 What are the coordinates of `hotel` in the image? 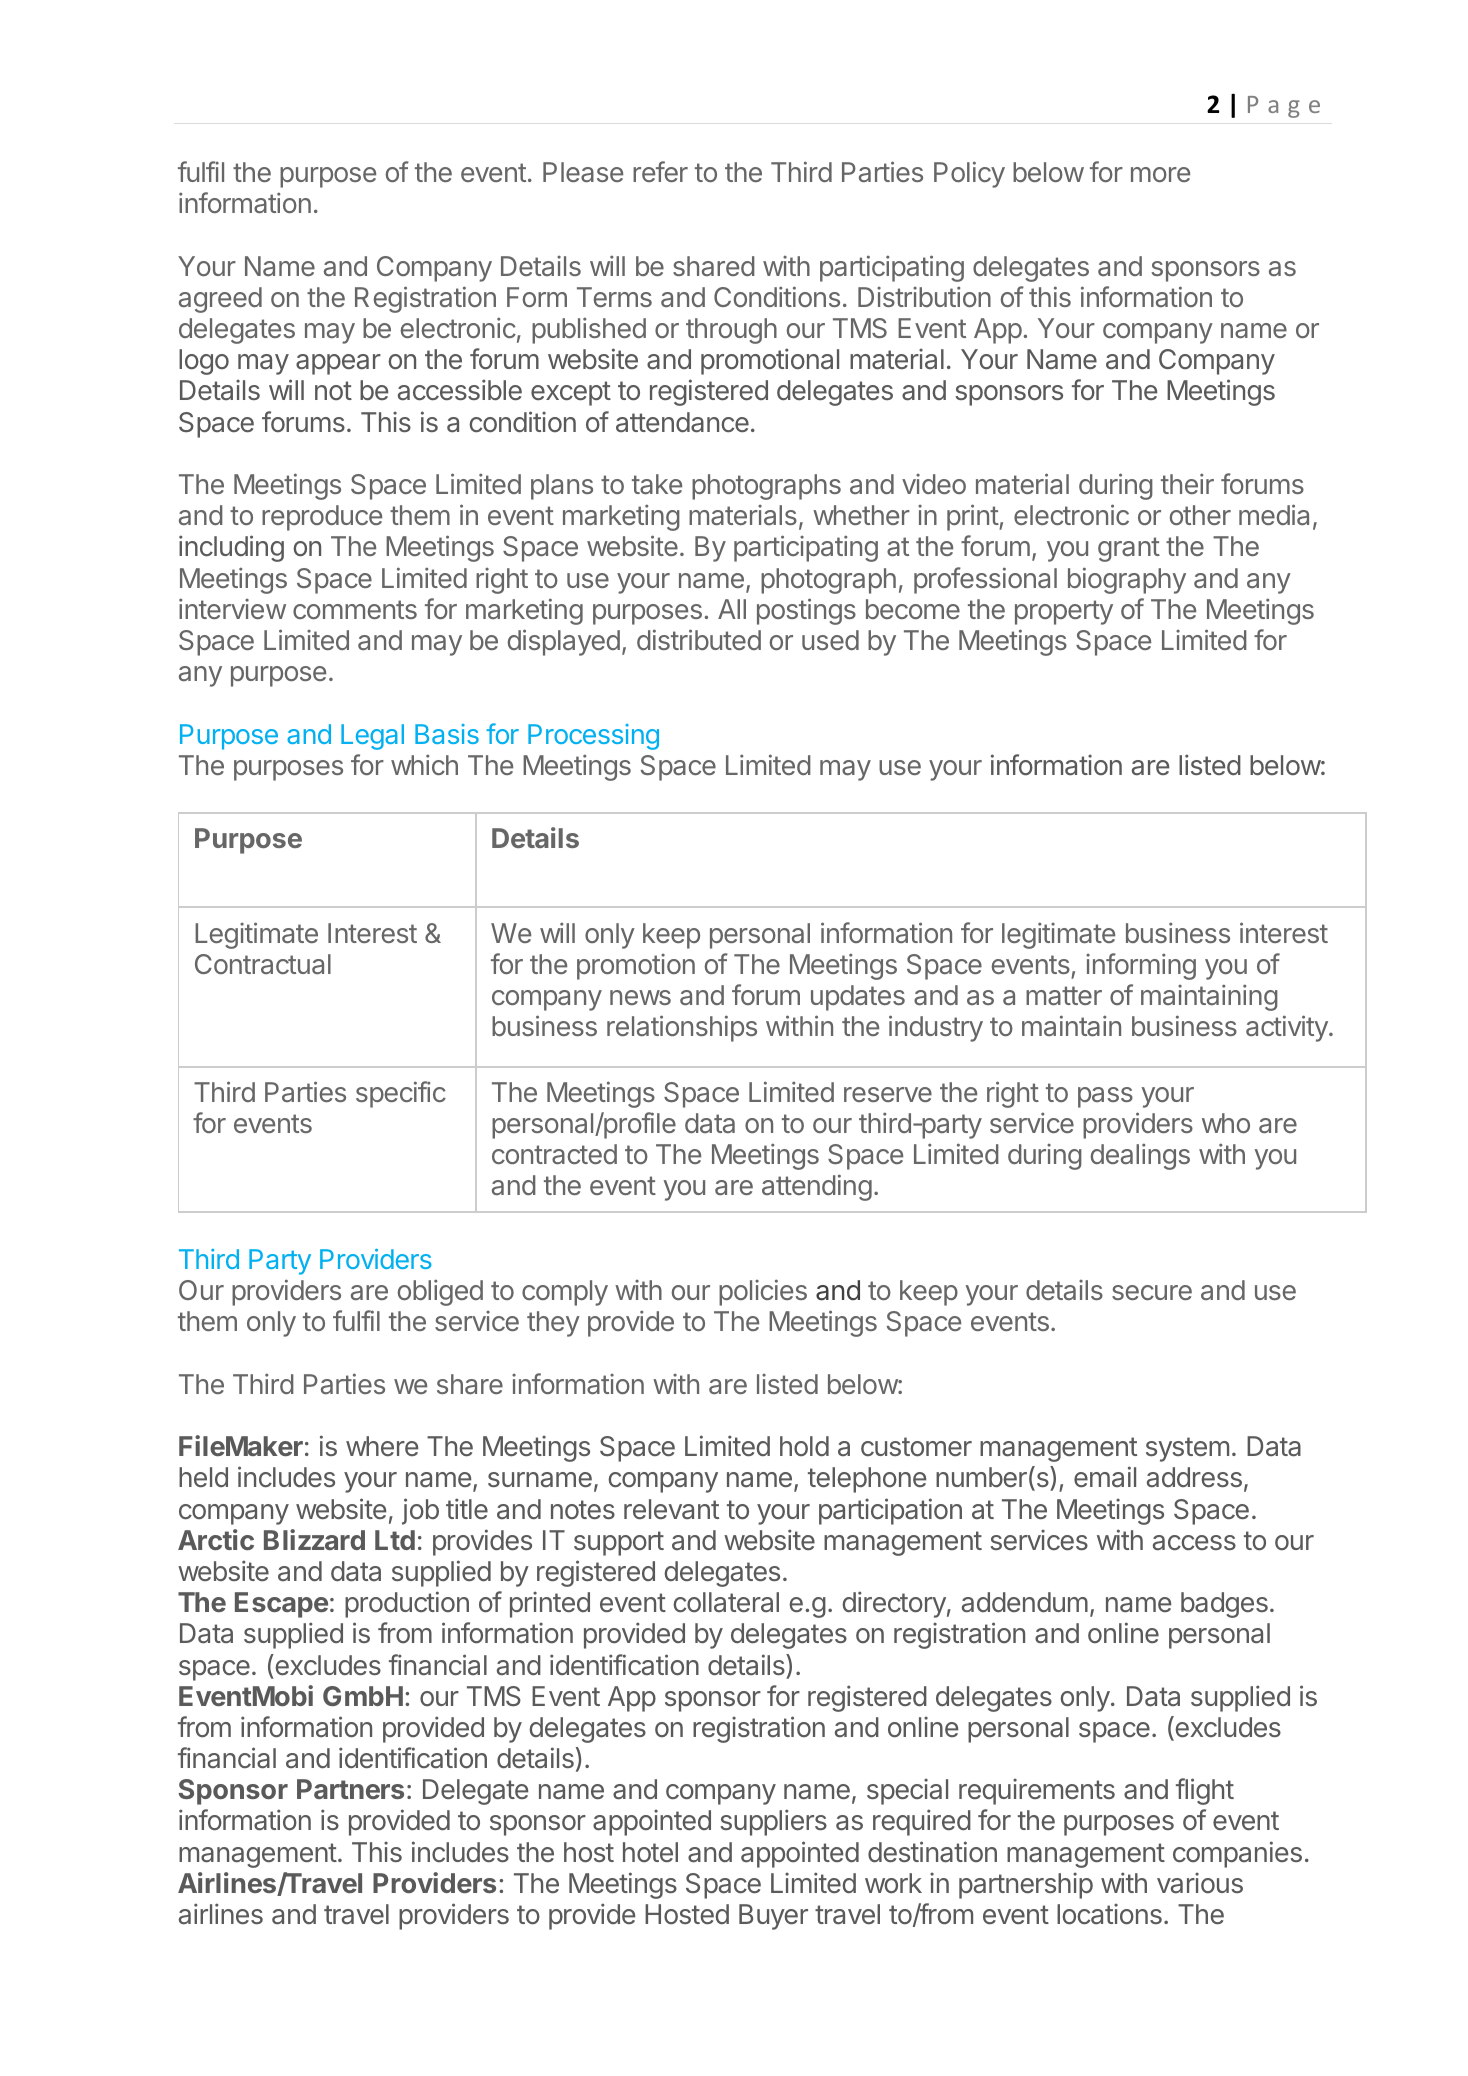 It's located at (650, 1852).
